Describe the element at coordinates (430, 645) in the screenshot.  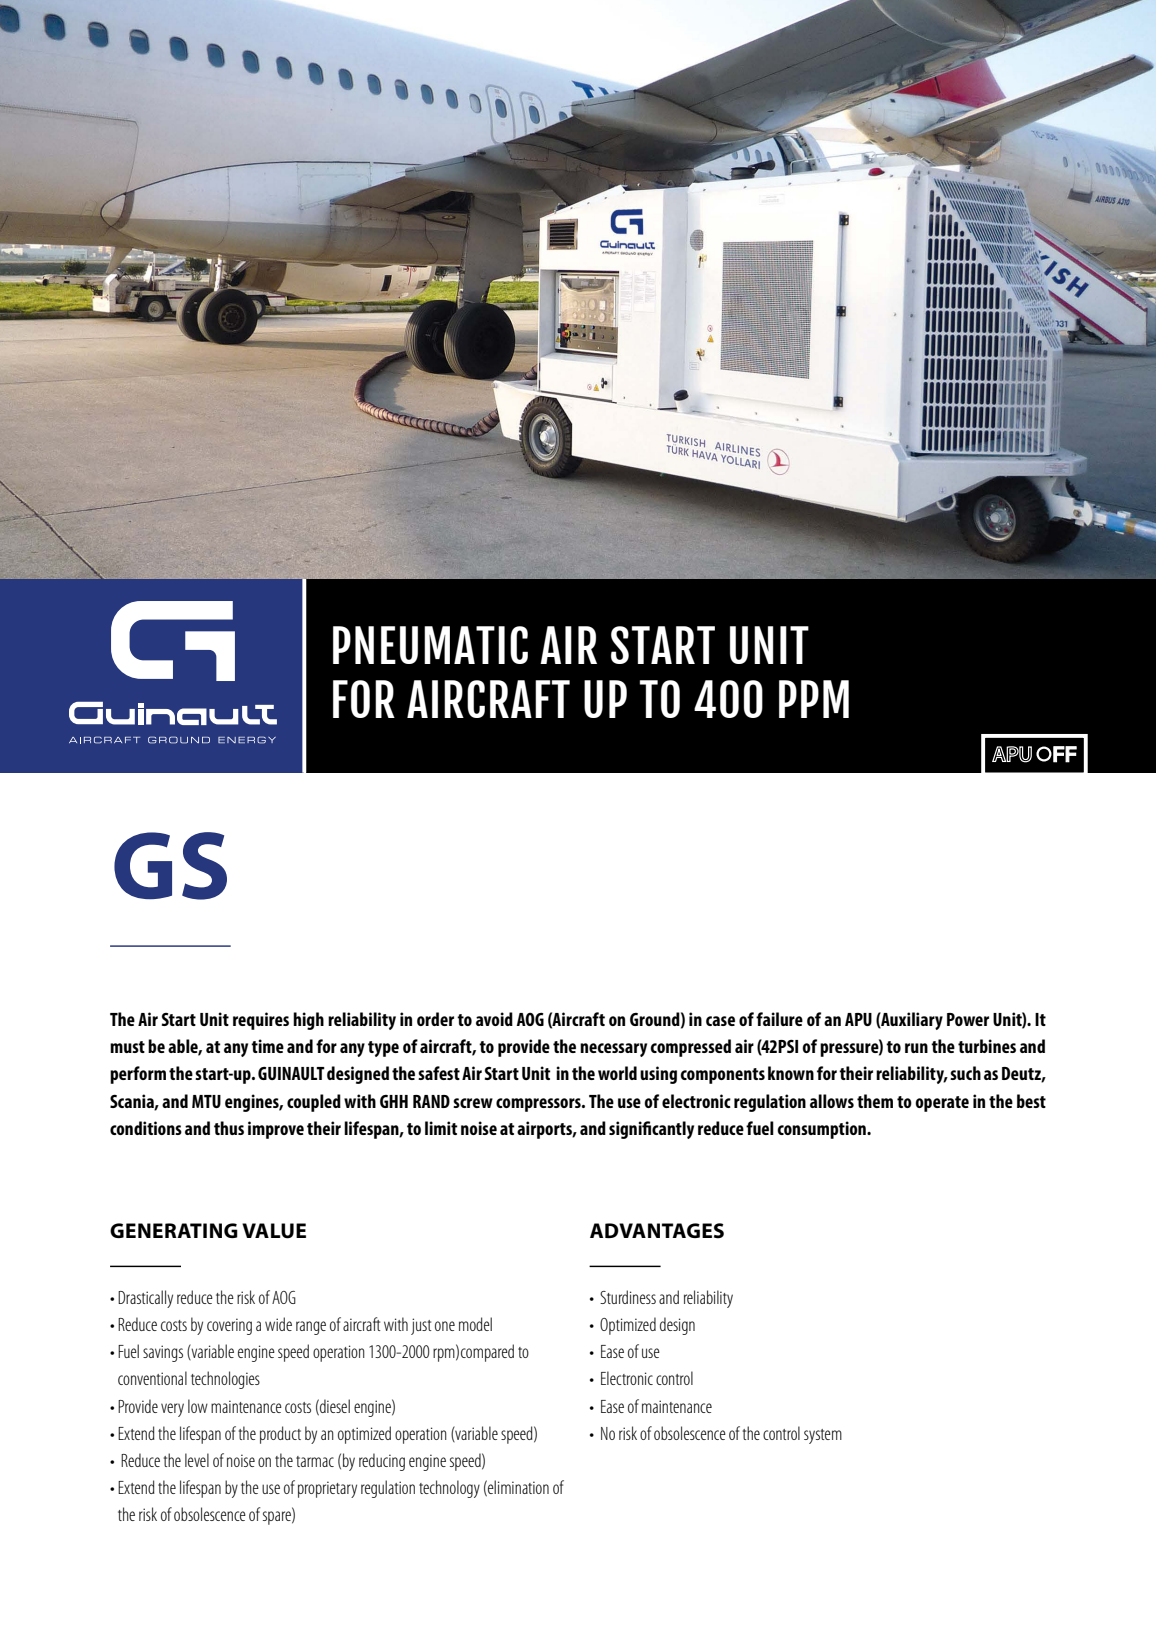
I see `PNEUMATIC` at that location.
